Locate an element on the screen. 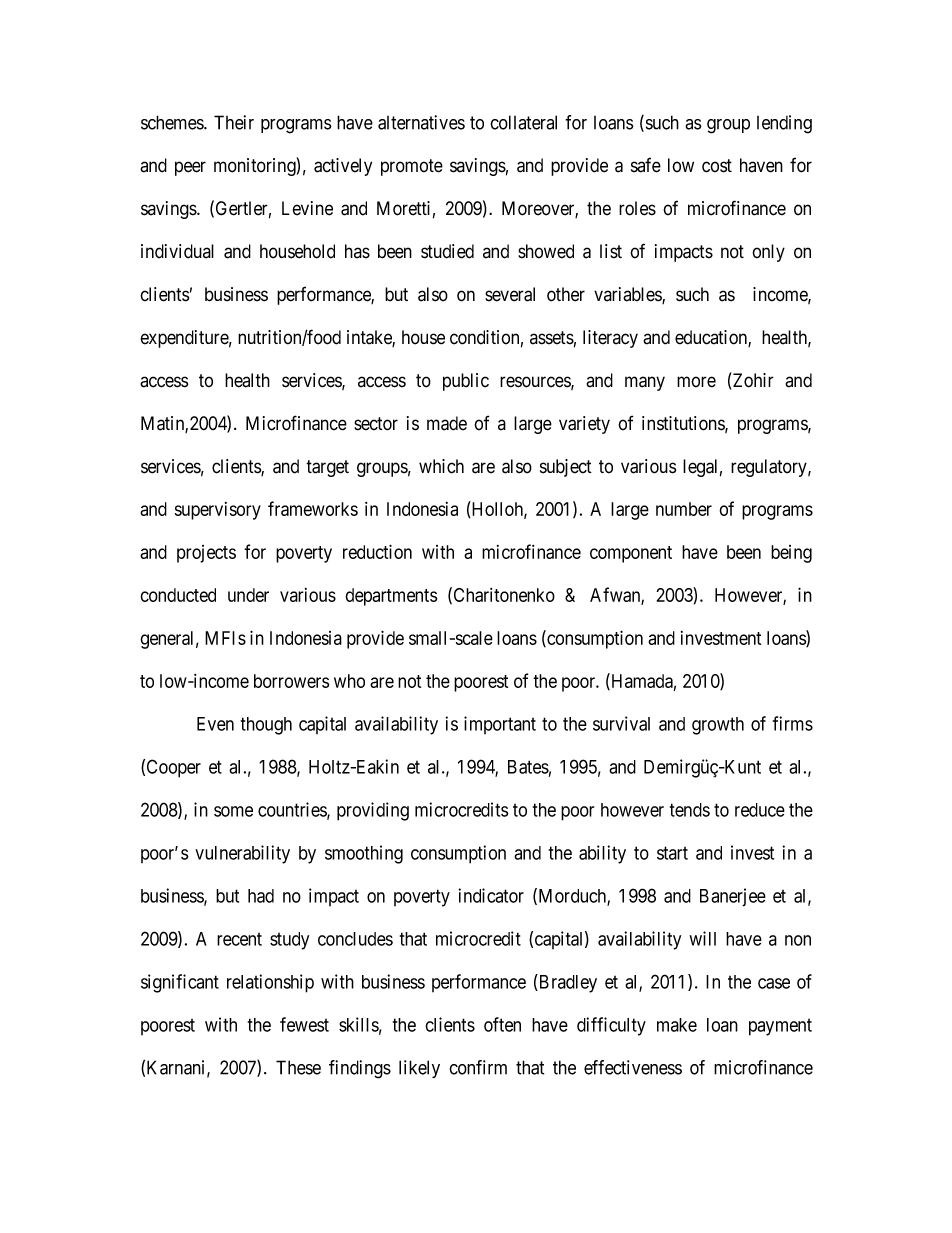 The height and width of the screenshot is (1233, 952). being is located at coordinates (791, 554).
